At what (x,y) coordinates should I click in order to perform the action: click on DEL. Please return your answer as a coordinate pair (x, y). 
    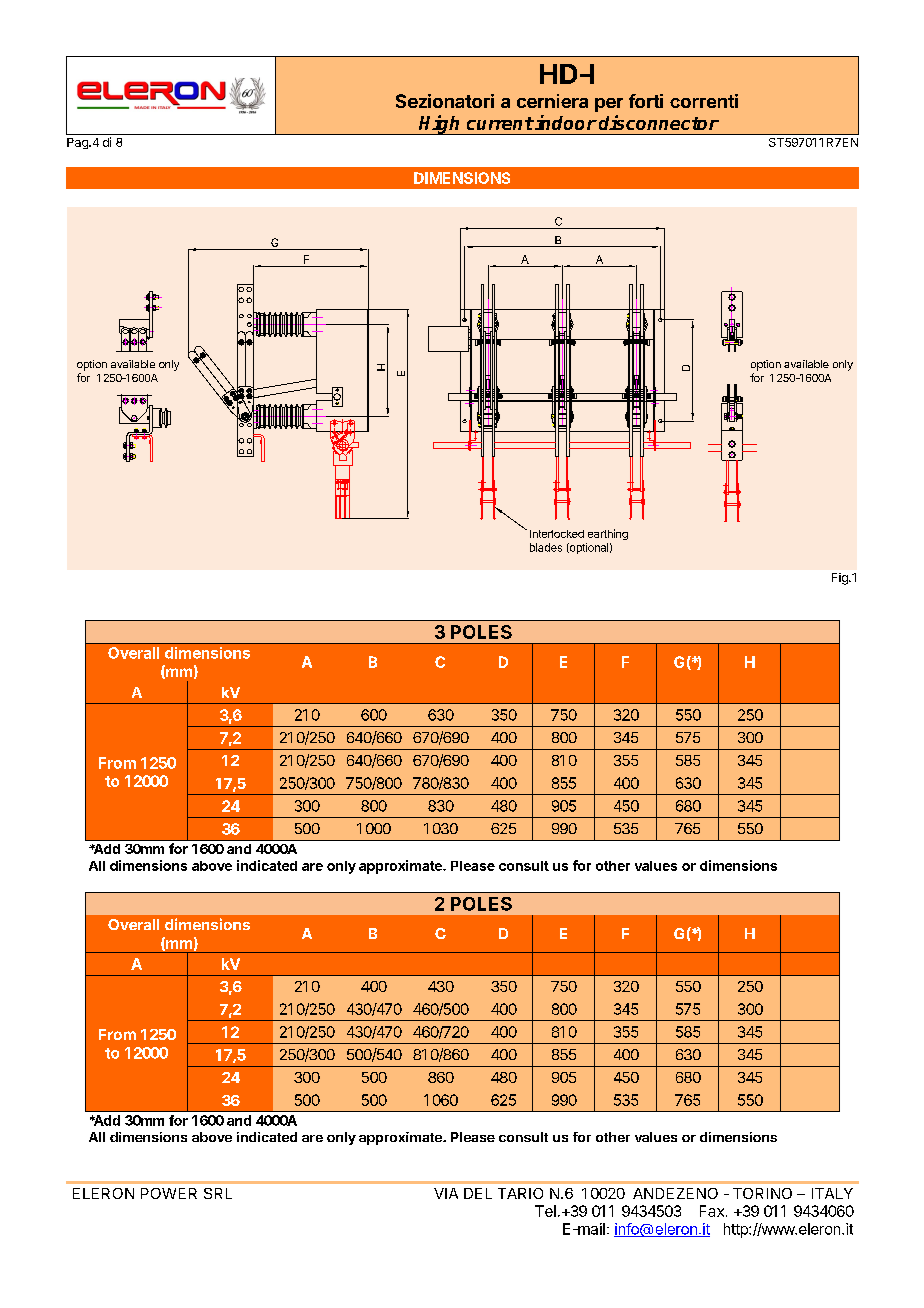
    Looking at the image, I should click on (478, 1193).
